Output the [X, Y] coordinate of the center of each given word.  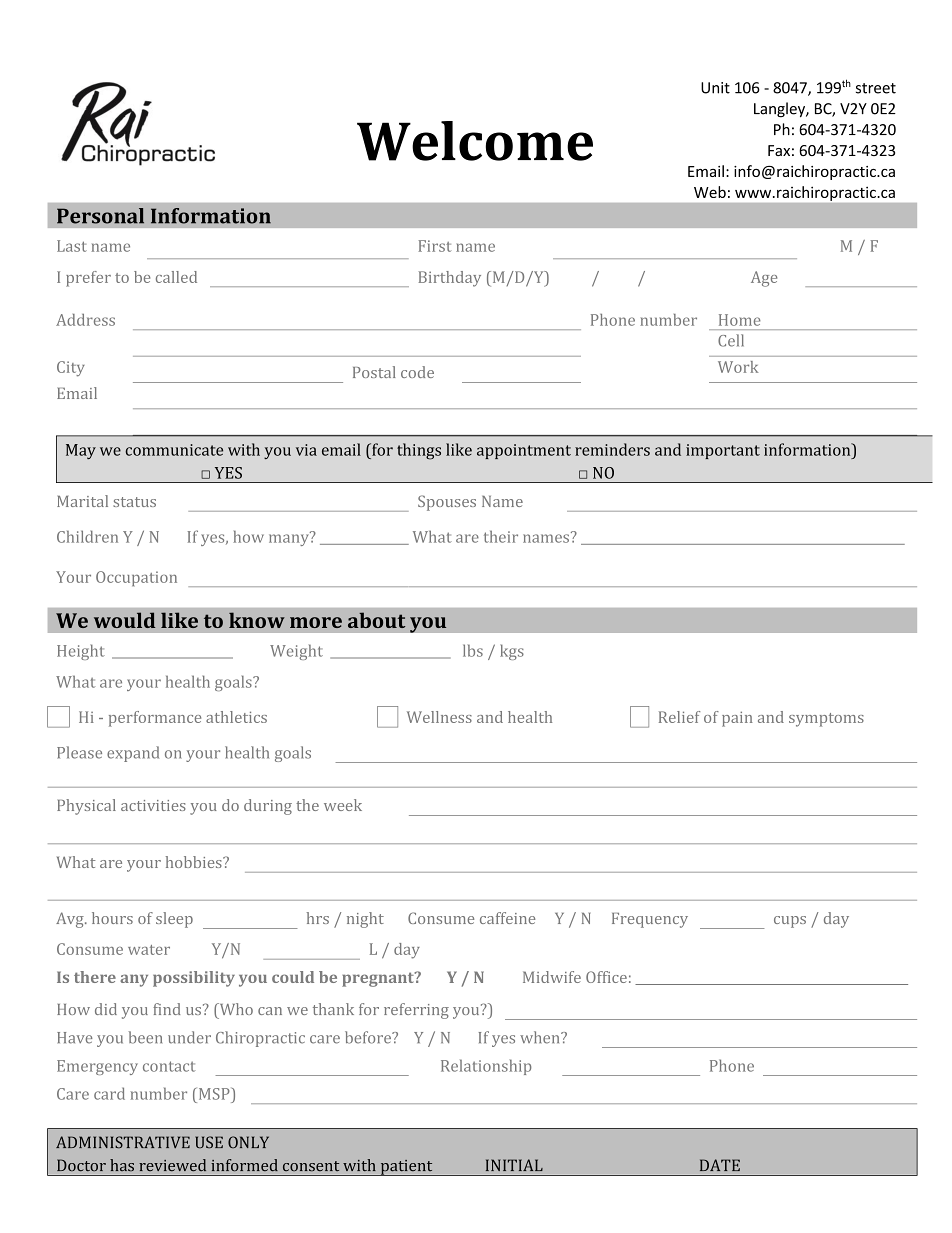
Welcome [475, 141]
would [124, 620]
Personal [100, 216]
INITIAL [514, 1165]
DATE [720, 1165]
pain [737, 719]
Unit [715, 88]
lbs [473, 650]
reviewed [172, 1165]
